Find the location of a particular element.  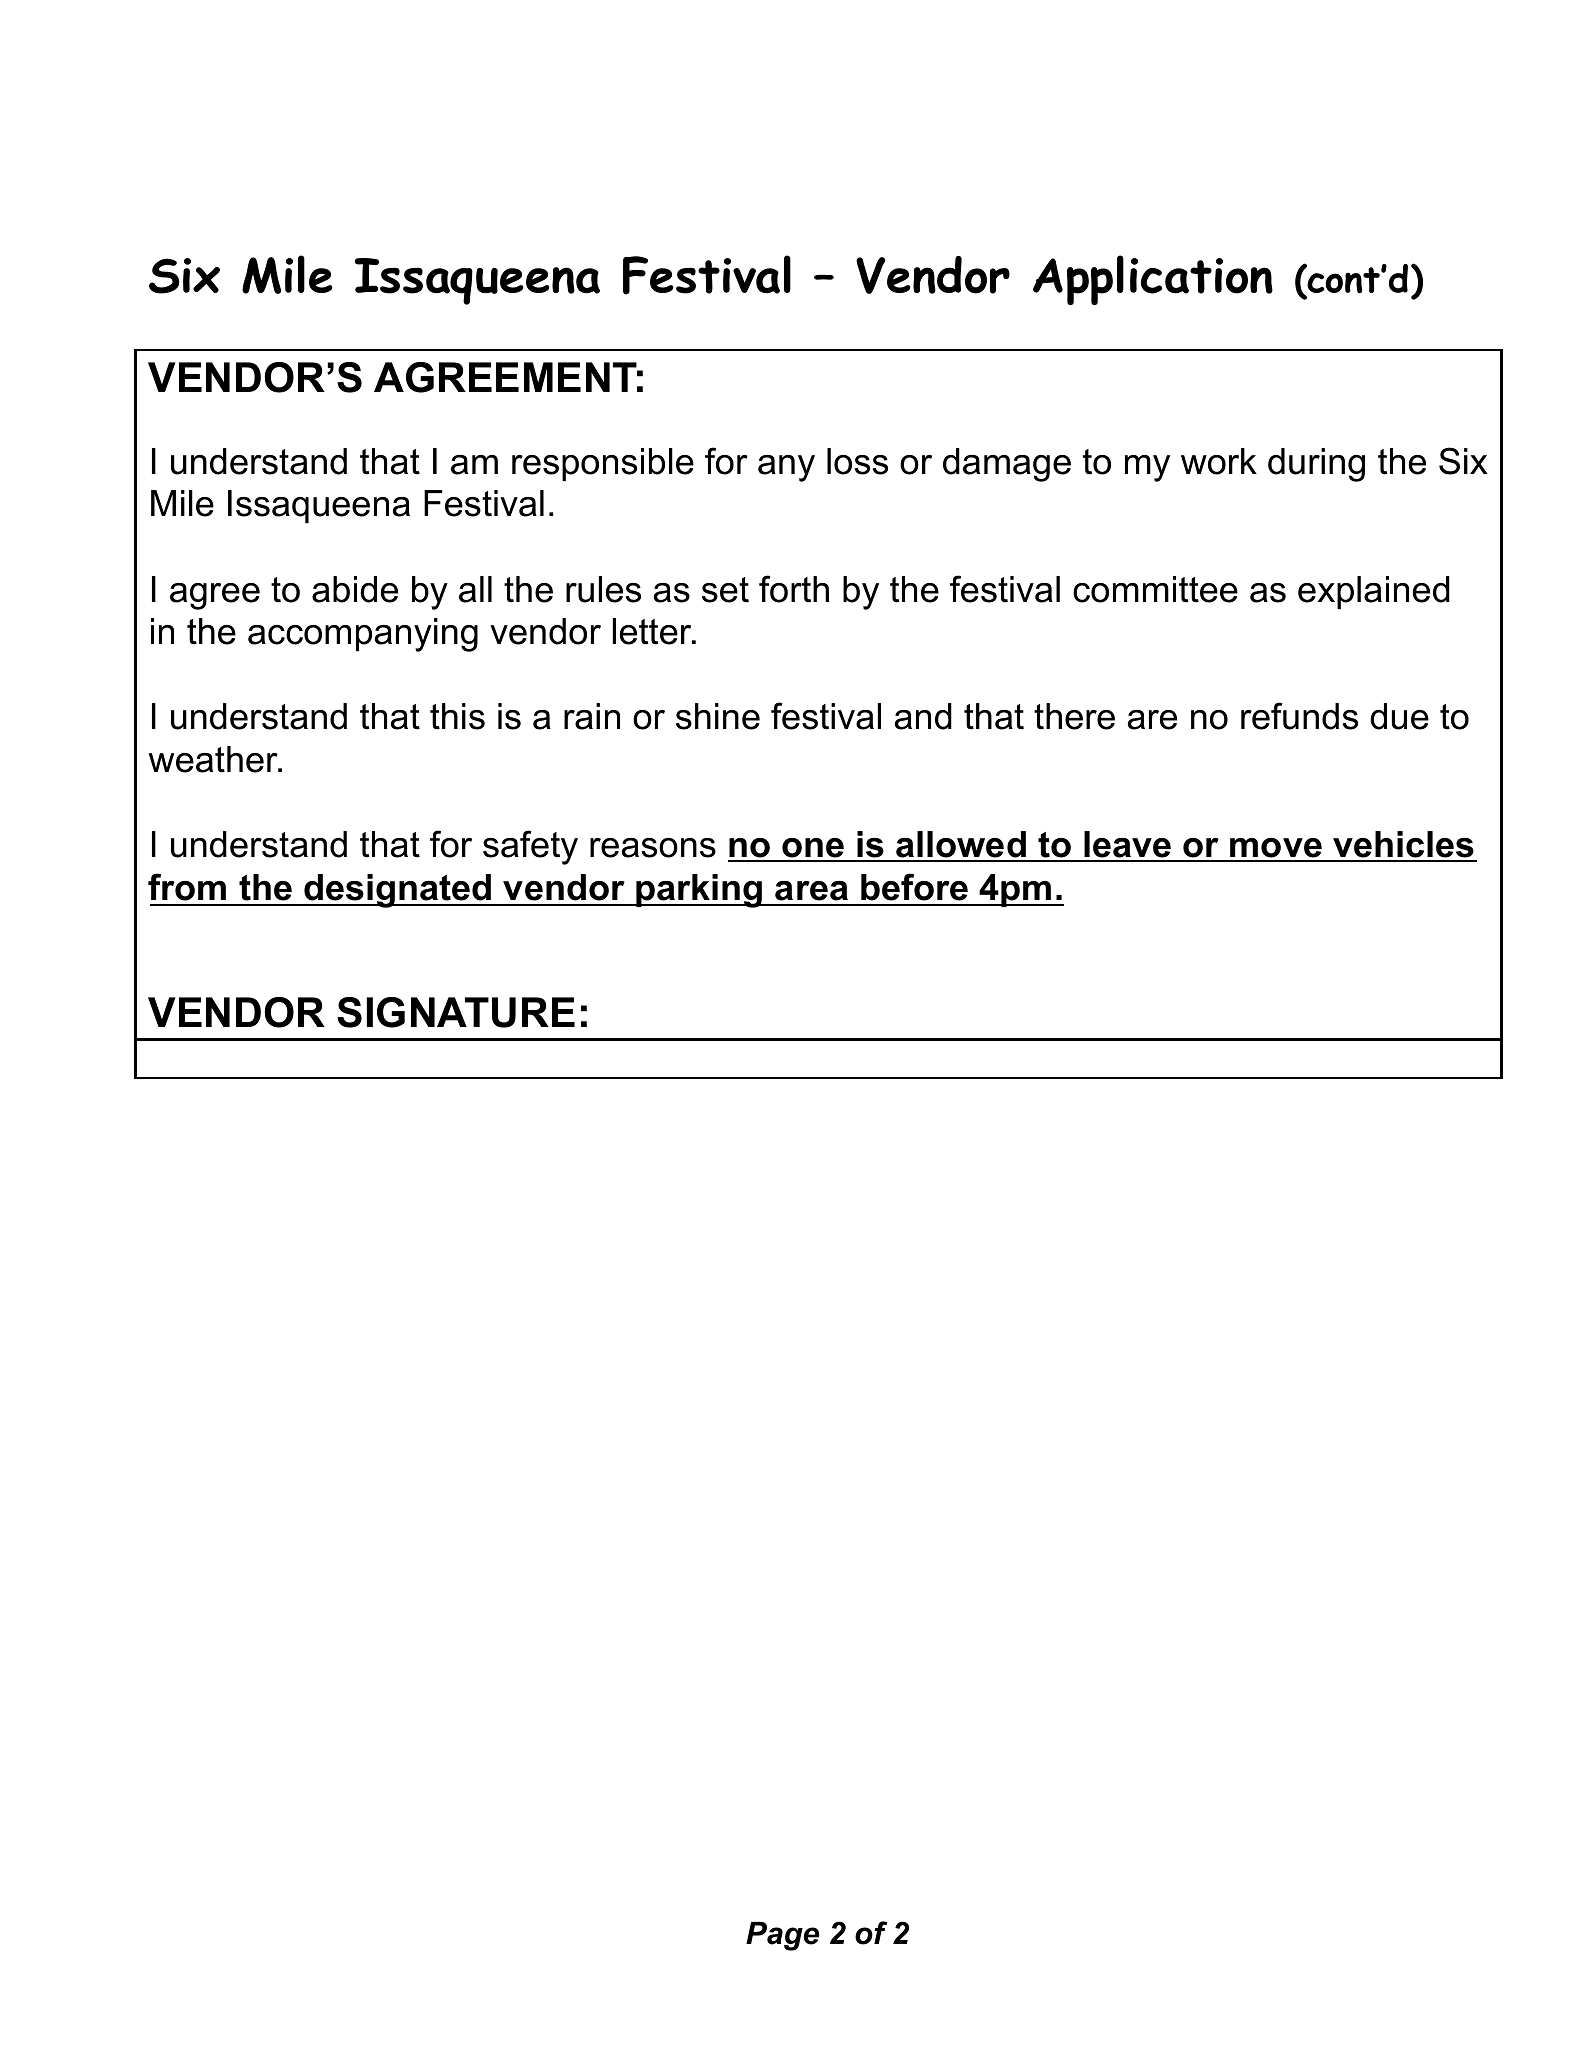

move is located at coordinates (1276, 849).
